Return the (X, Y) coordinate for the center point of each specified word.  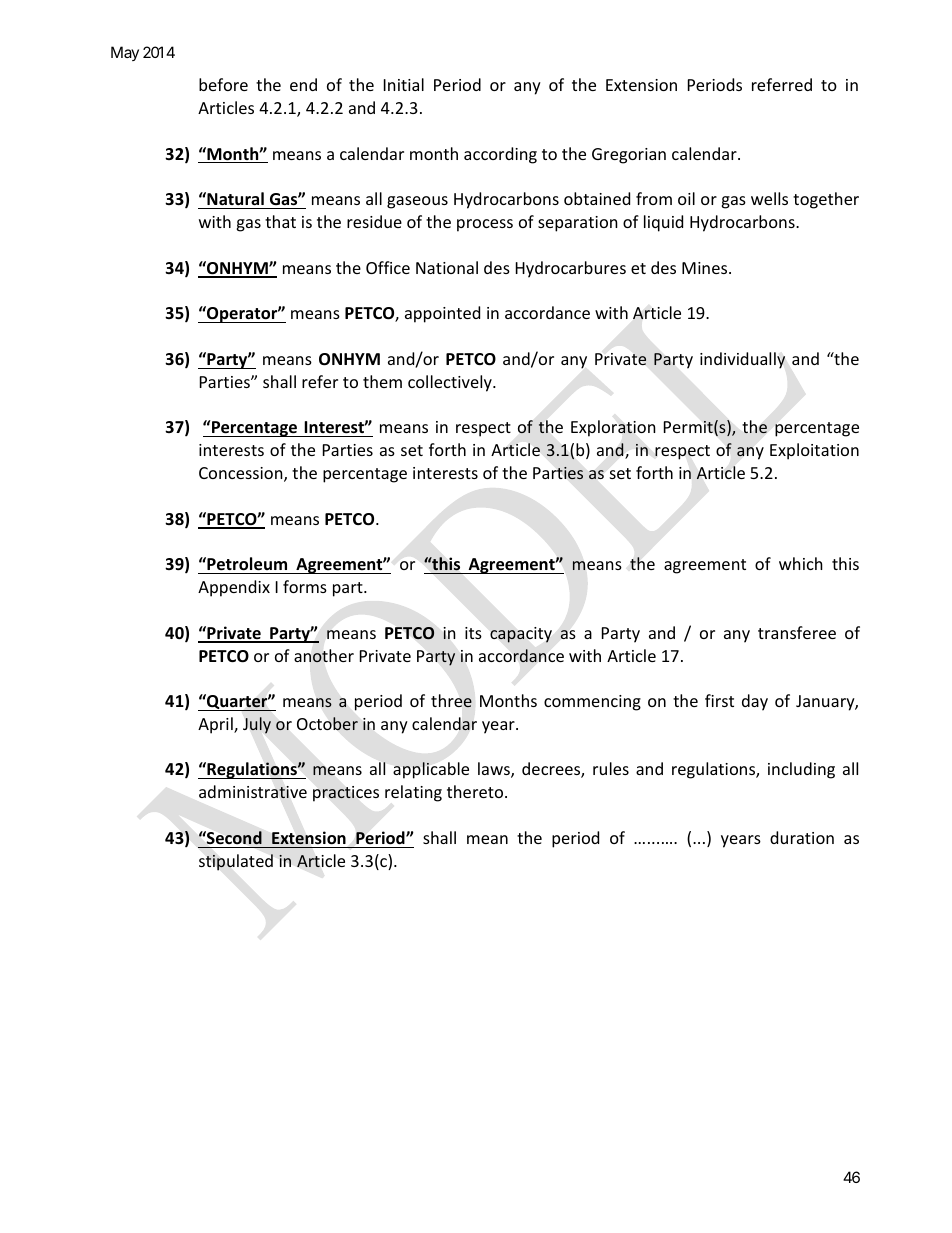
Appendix (234, 588)
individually (742, 360)
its (473, 633)
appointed (442, 314)
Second (233, 837)
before (223, 84)
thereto (476, 791)
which (801, 563)
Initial (404, 84)
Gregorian (629, 156)
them (382, 381)
